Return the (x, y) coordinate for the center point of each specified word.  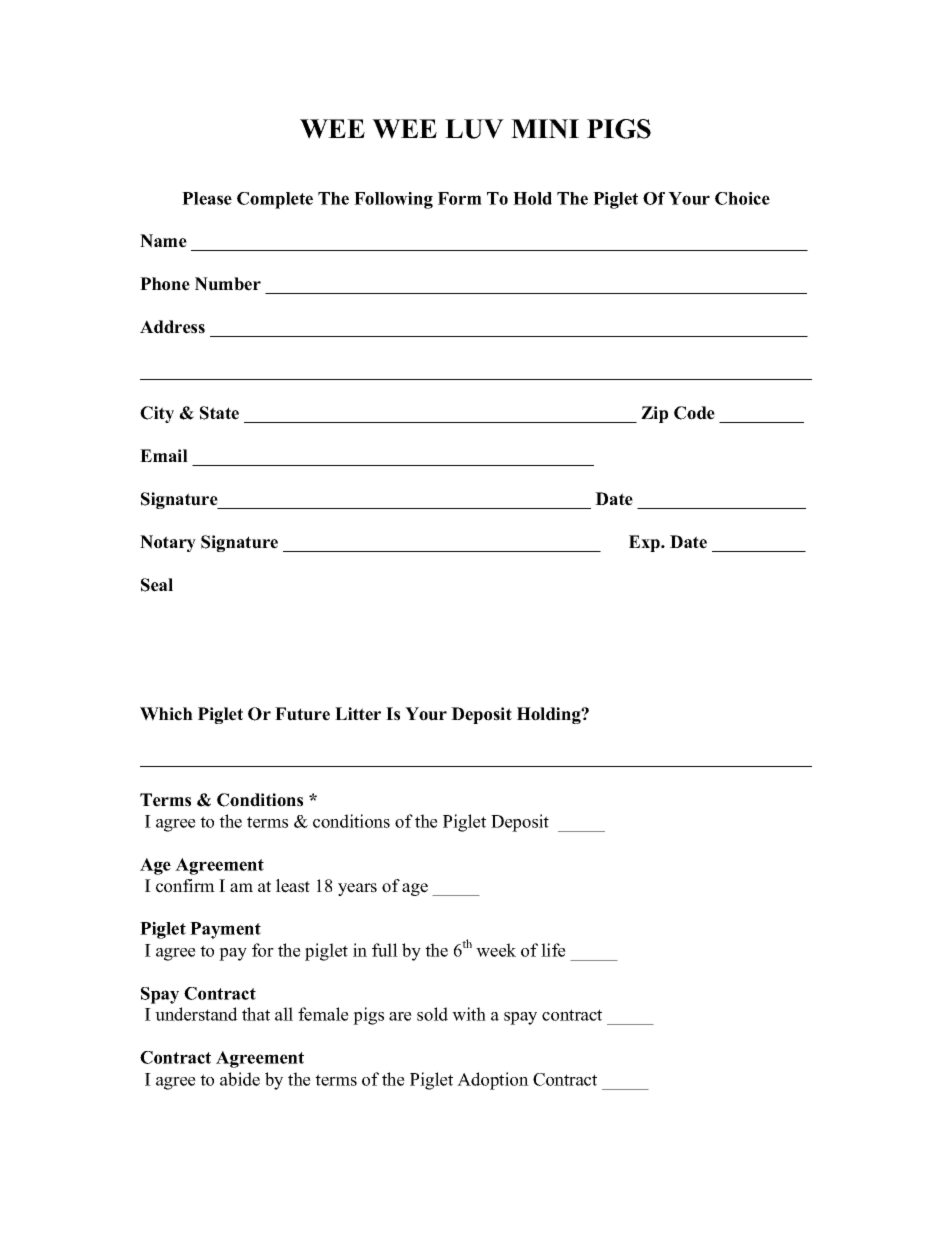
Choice (742, 198)
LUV (474, 129)
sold (432, 1014)
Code (694, 413)
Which (166, 714)
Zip (654, 414)
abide (240, 1079)
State (219, 413)
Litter (358, 714)
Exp (645, 543)
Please (207, 198)
